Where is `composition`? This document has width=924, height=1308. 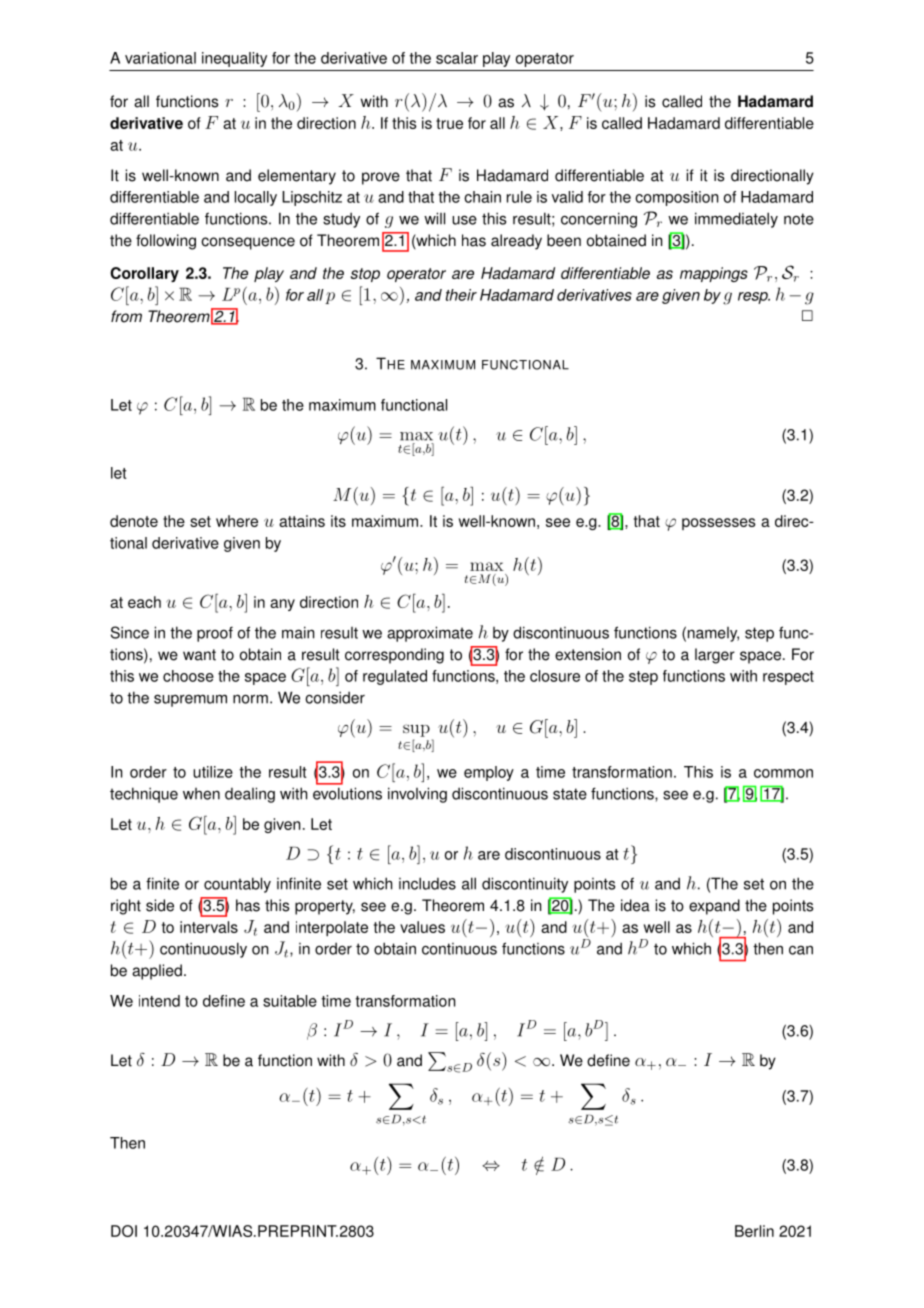
composition is located at coordinates (676, 198).
